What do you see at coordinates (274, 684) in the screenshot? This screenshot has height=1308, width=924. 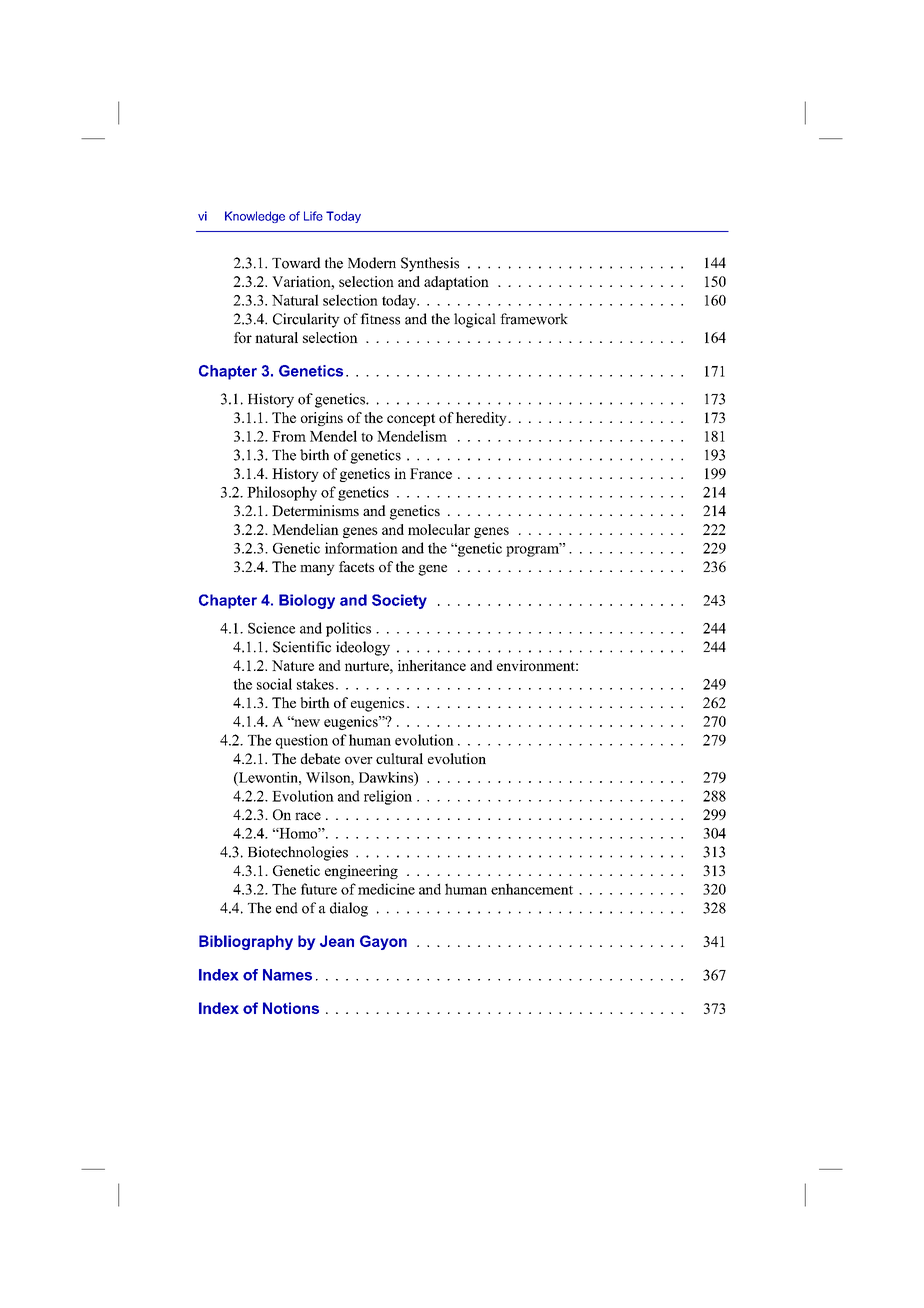 I see `social` at bounding box center [274, 684].
